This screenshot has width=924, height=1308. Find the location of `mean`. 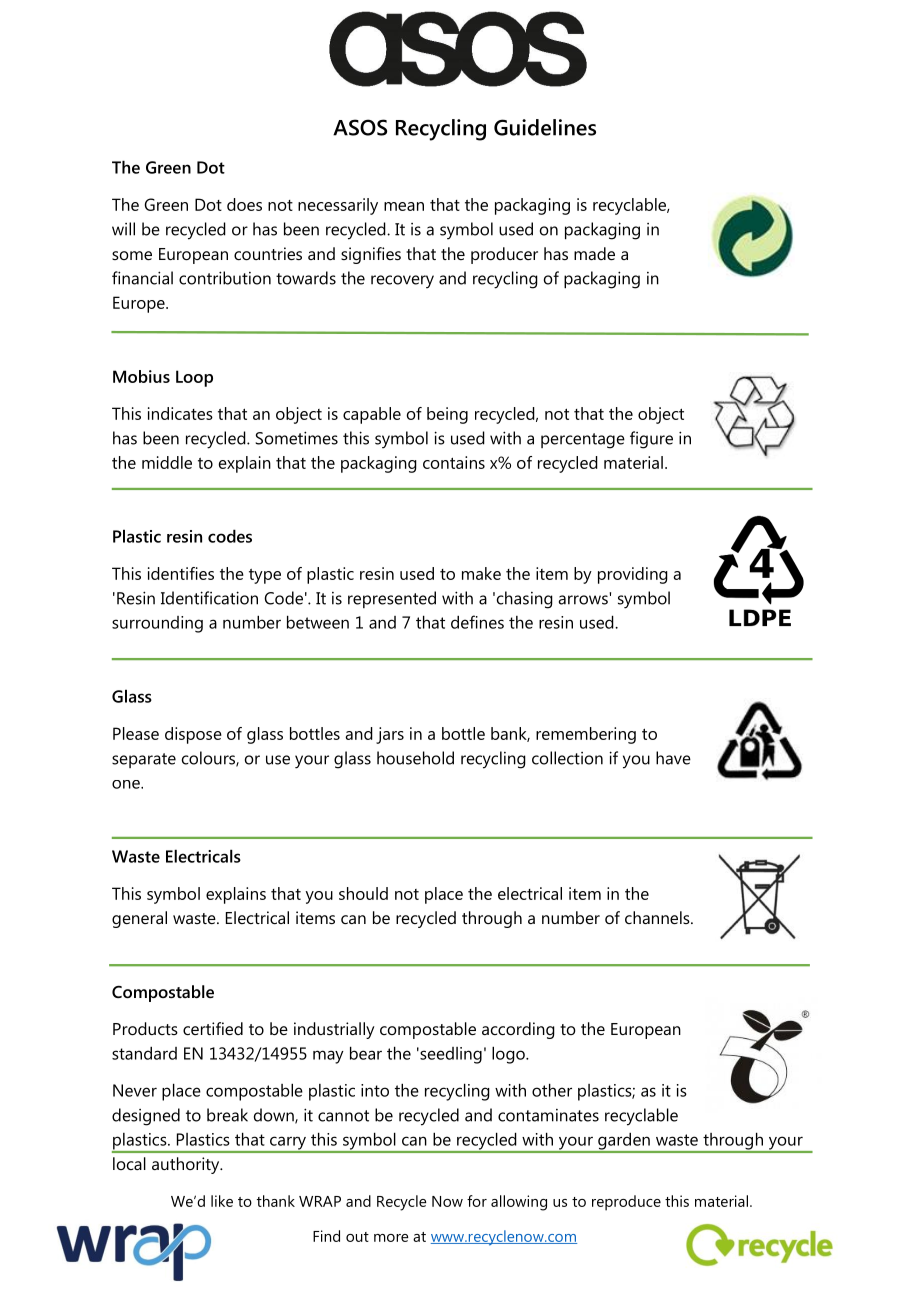

mean is located at coordinates (404, 206).
